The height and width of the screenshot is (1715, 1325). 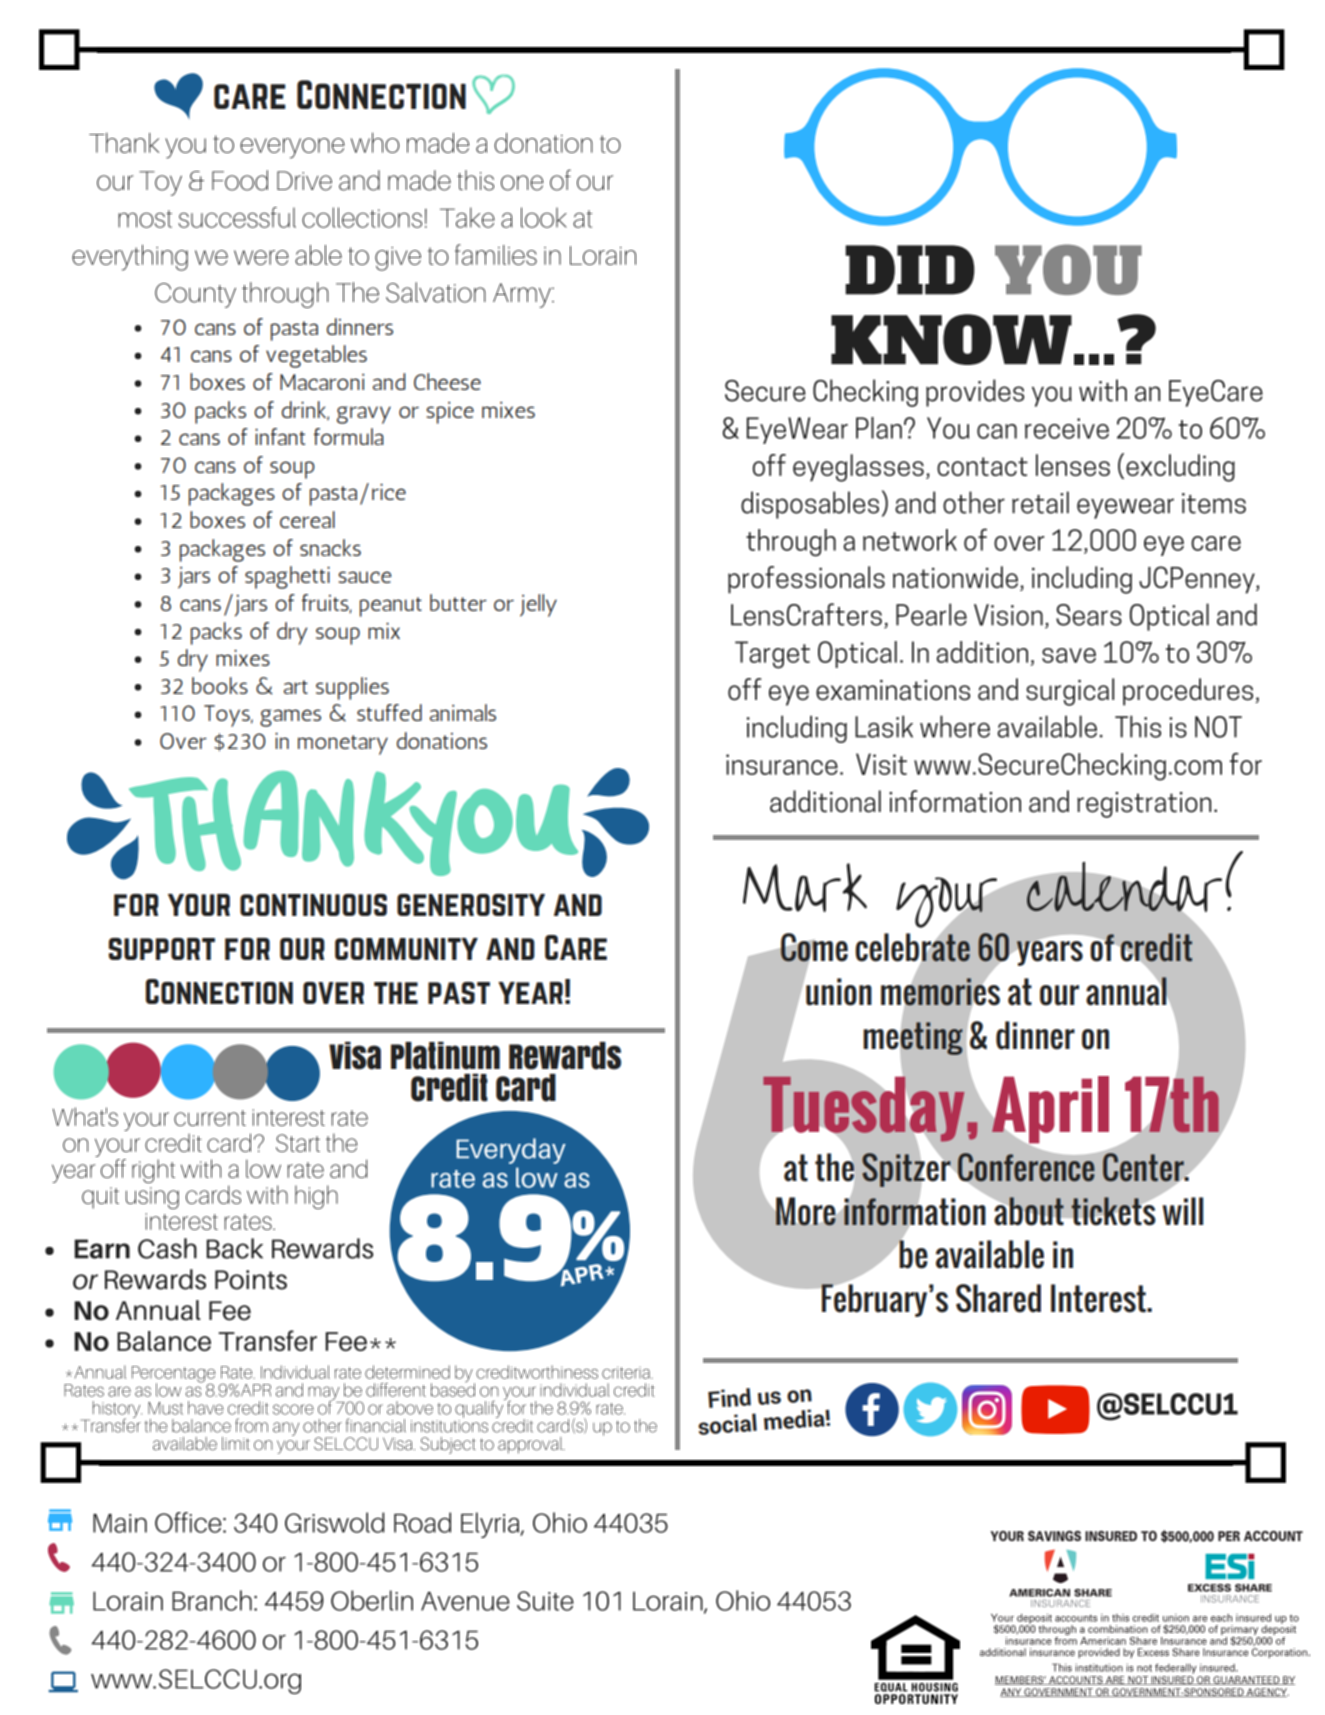 What do you see at coordinates (805, 887) in the screenshot?
I see `Mark` at bounding box center [805, 887].
